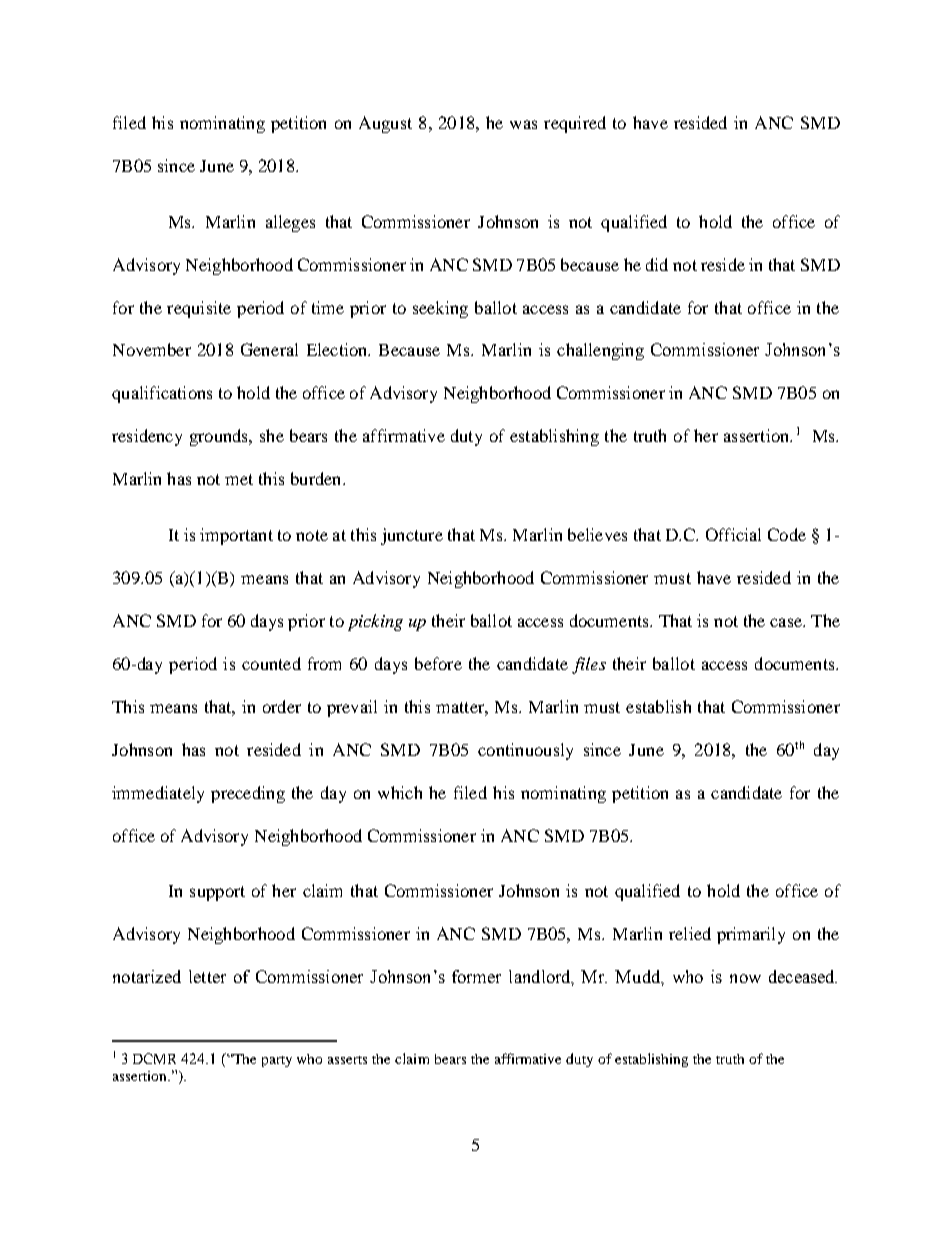 The width and height of the document is (952, 1233). Describe the element at coordinates (236, 536) in the document. I see `important` at that location.
